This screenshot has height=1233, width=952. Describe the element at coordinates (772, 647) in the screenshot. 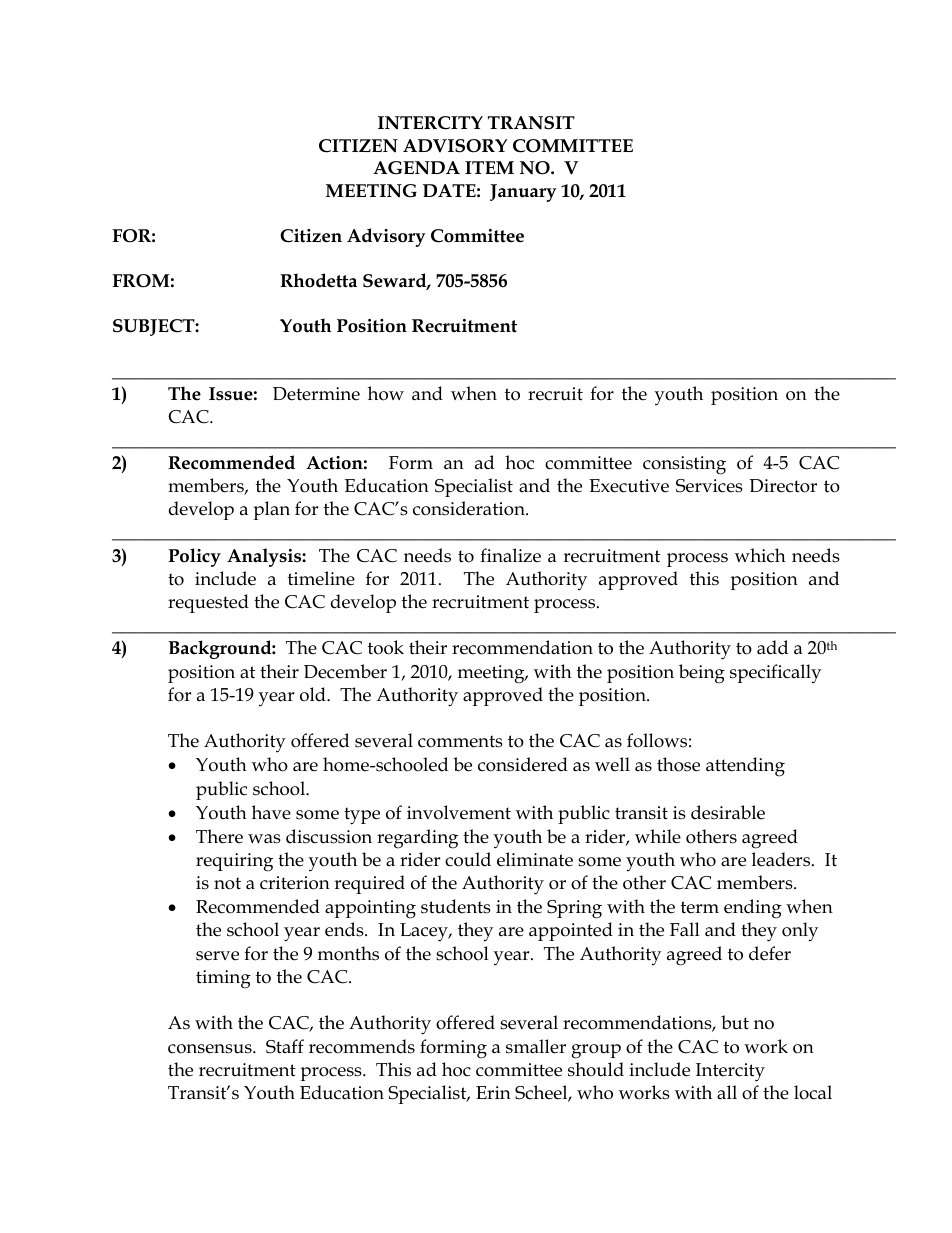

I see `add` at that location.
